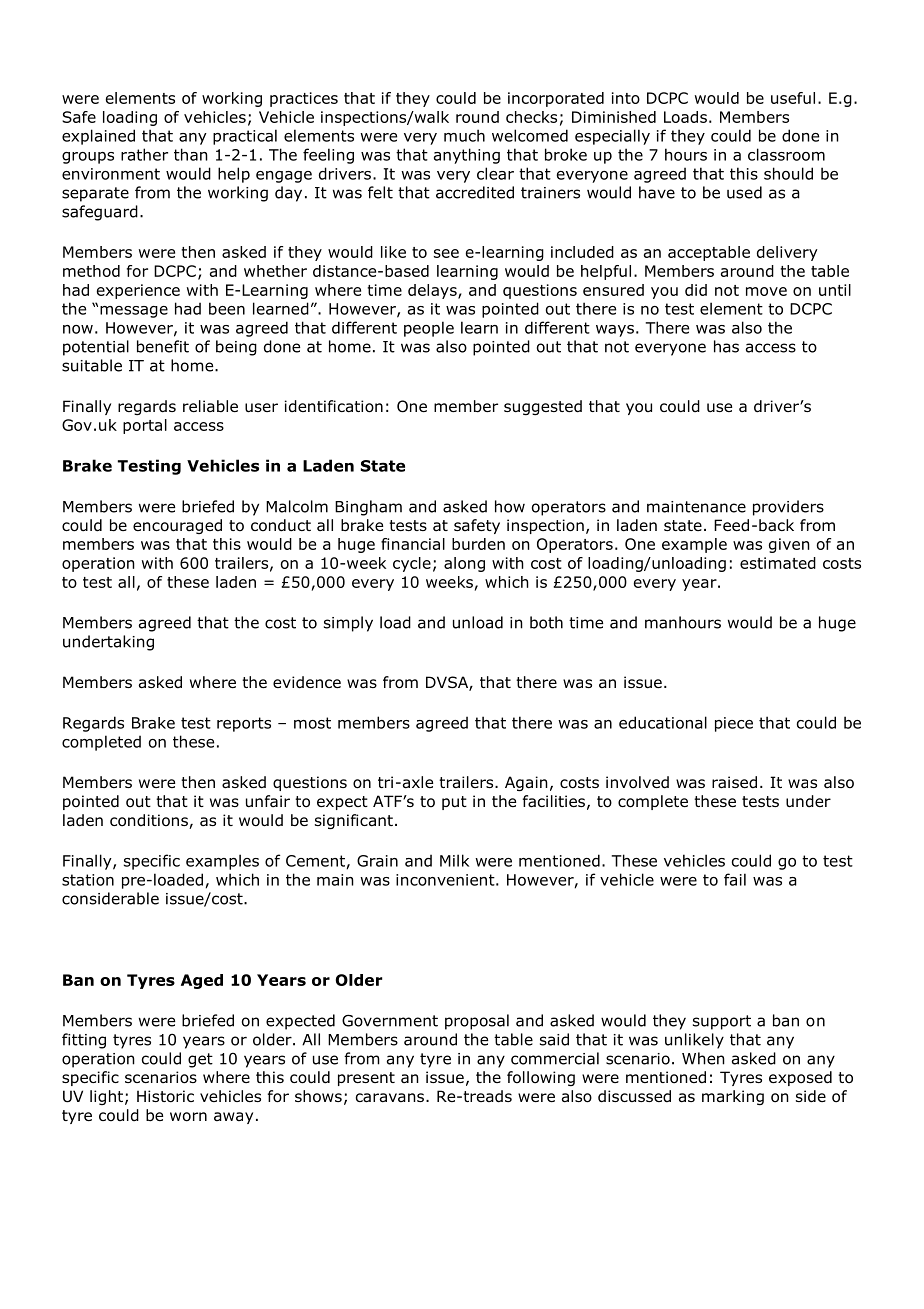  I want to click on caravans, so click(390, 1098).
